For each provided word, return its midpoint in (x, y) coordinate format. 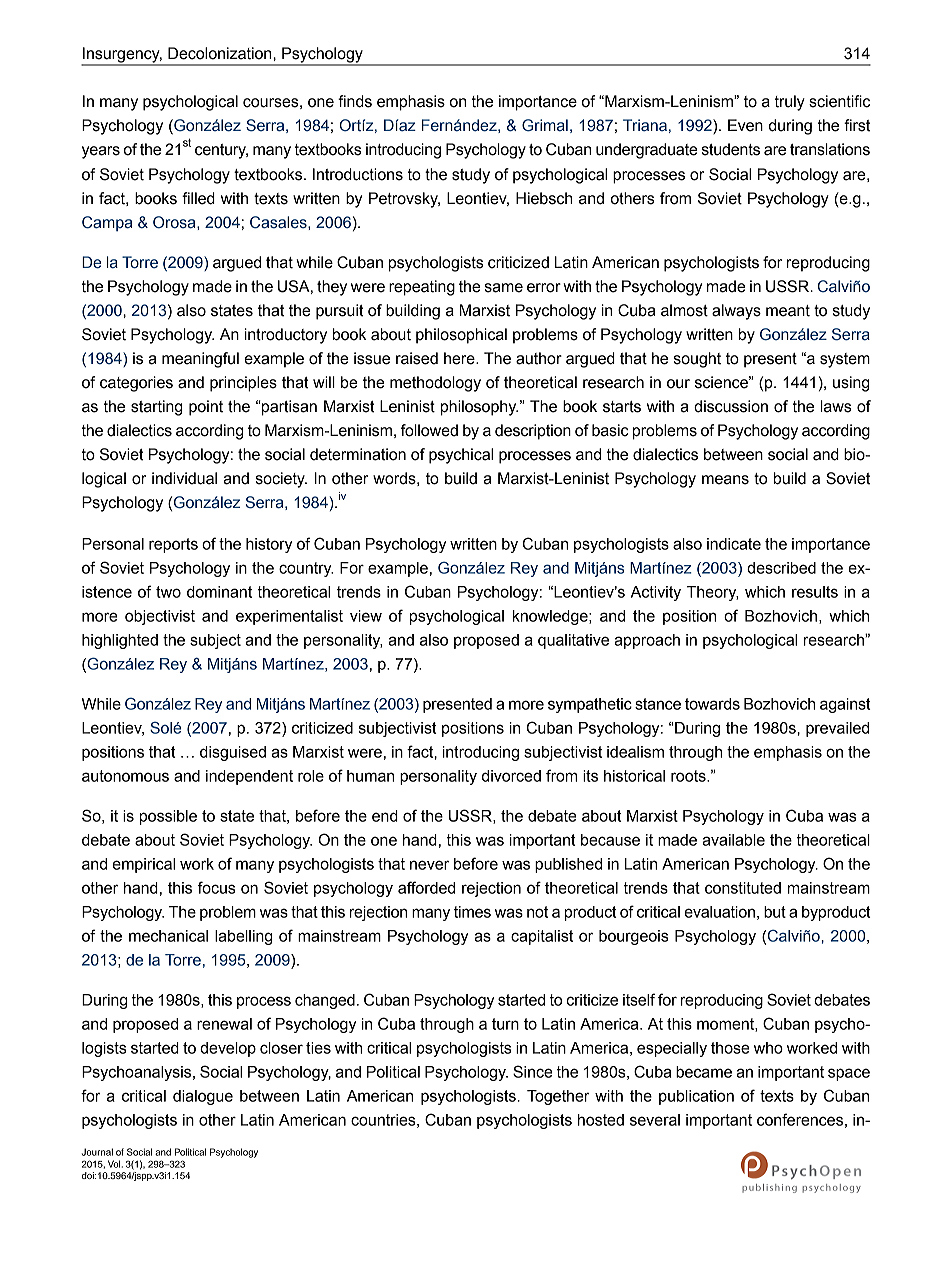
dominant (219, 592)
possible (168, 817)
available (733, 840)
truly (790, 103)
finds (355, 101)
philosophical (461, 336)
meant (788, 311)
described (781, 568)
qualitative (573, 641)
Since (533, 1071)
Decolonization (221, 53)
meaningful (200, 360)
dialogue (203, 1097)
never (429, 865)
